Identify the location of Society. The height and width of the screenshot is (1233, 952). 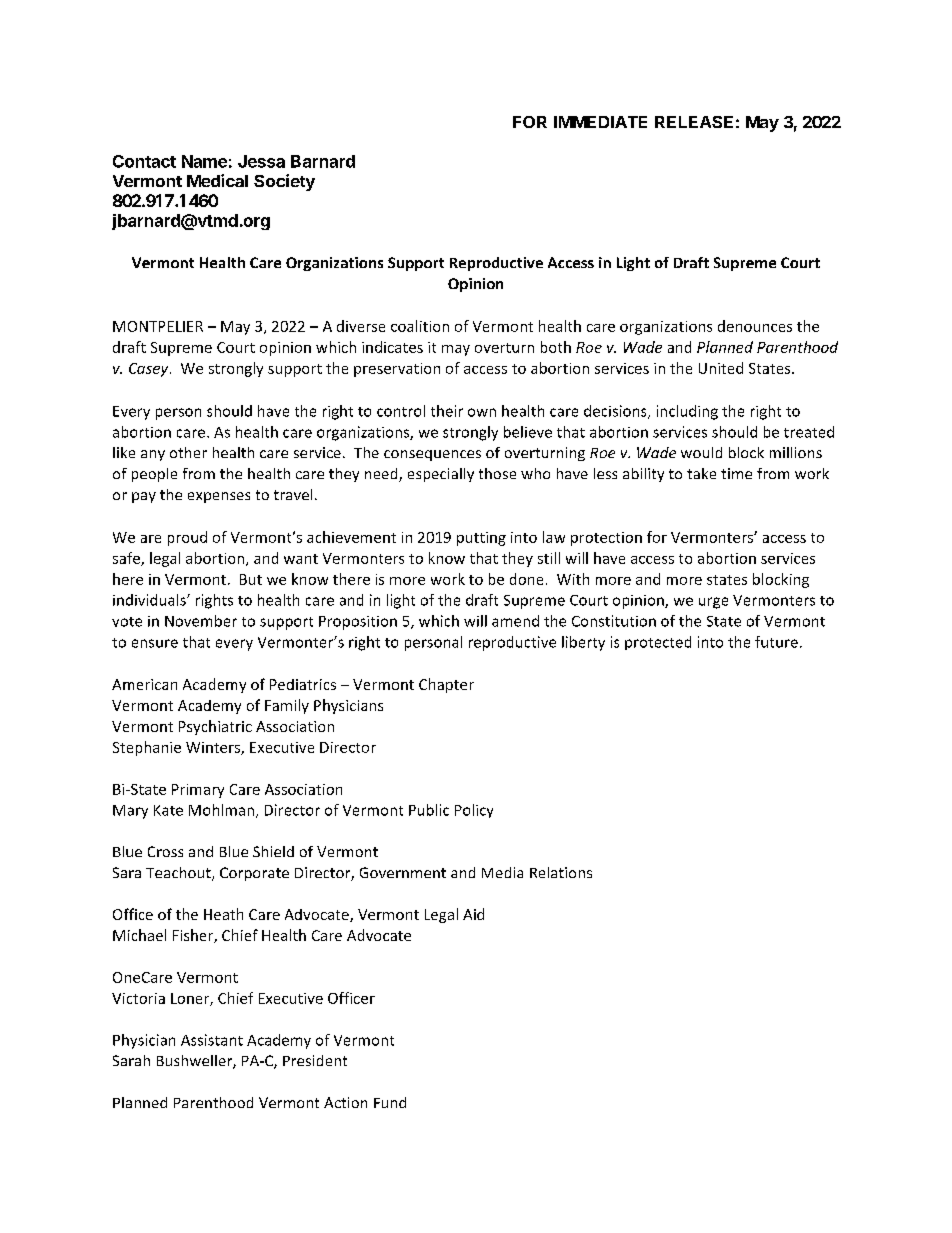
(284, 182).
